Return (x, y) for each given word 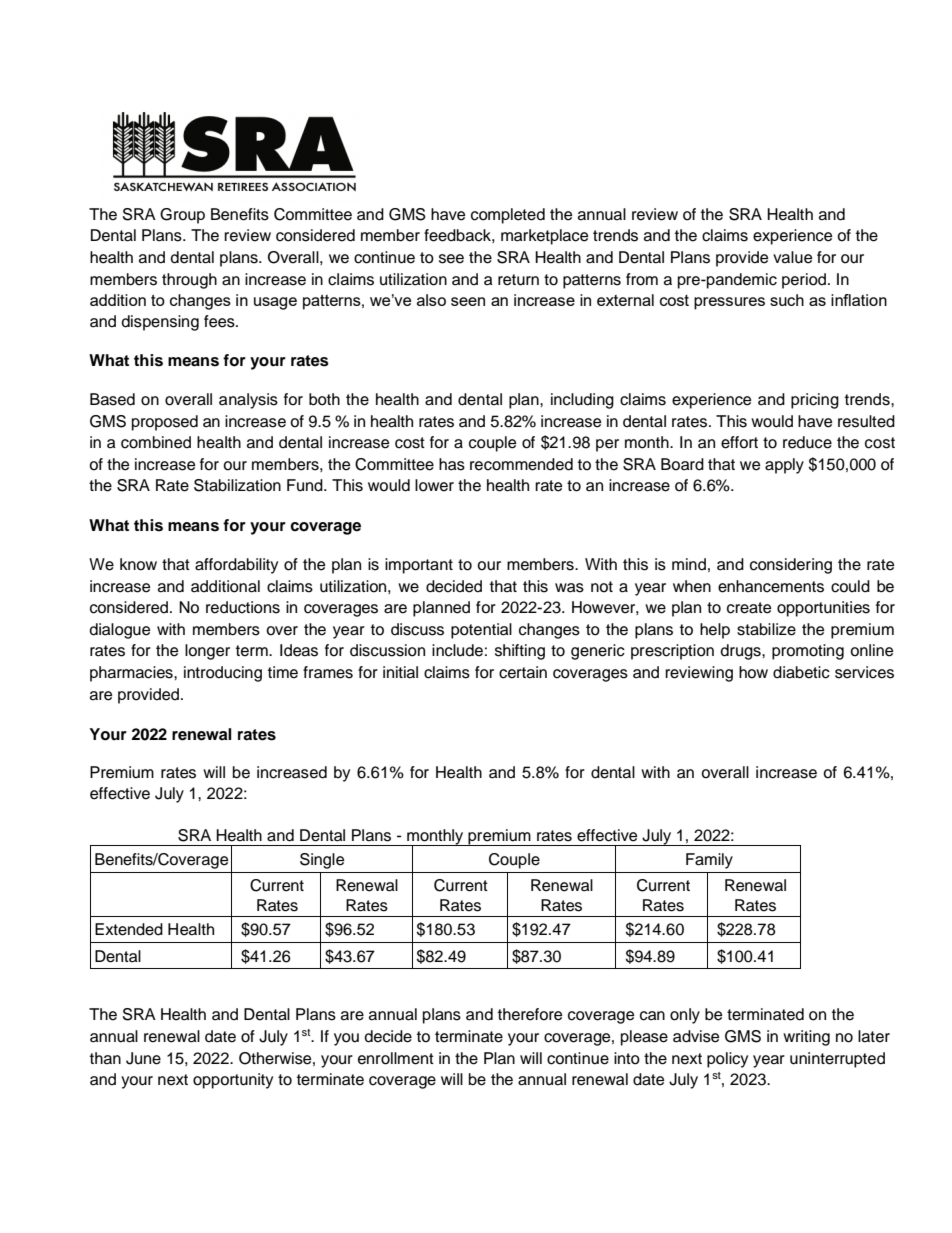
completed (508, 216)
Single (322, 861)
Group (182, 216)
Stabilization (237, 485)
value (792, 257)
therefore (530, 1014)
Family (709, 861)
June (143, 1058)
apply (784, 466)
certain (523, 672)
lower (434, 485)
